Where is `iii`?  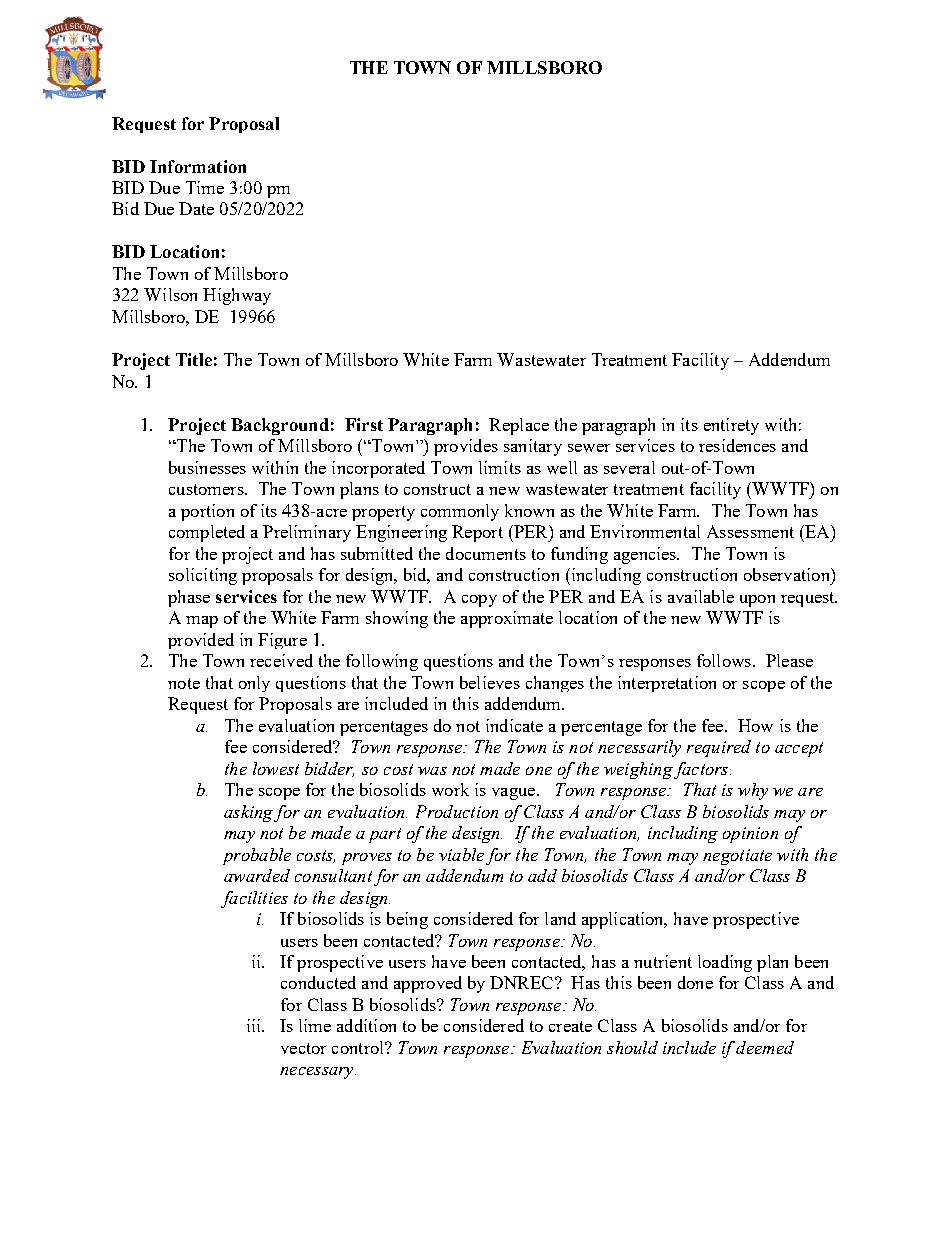 iii is located at coordinates (255, 1025).
